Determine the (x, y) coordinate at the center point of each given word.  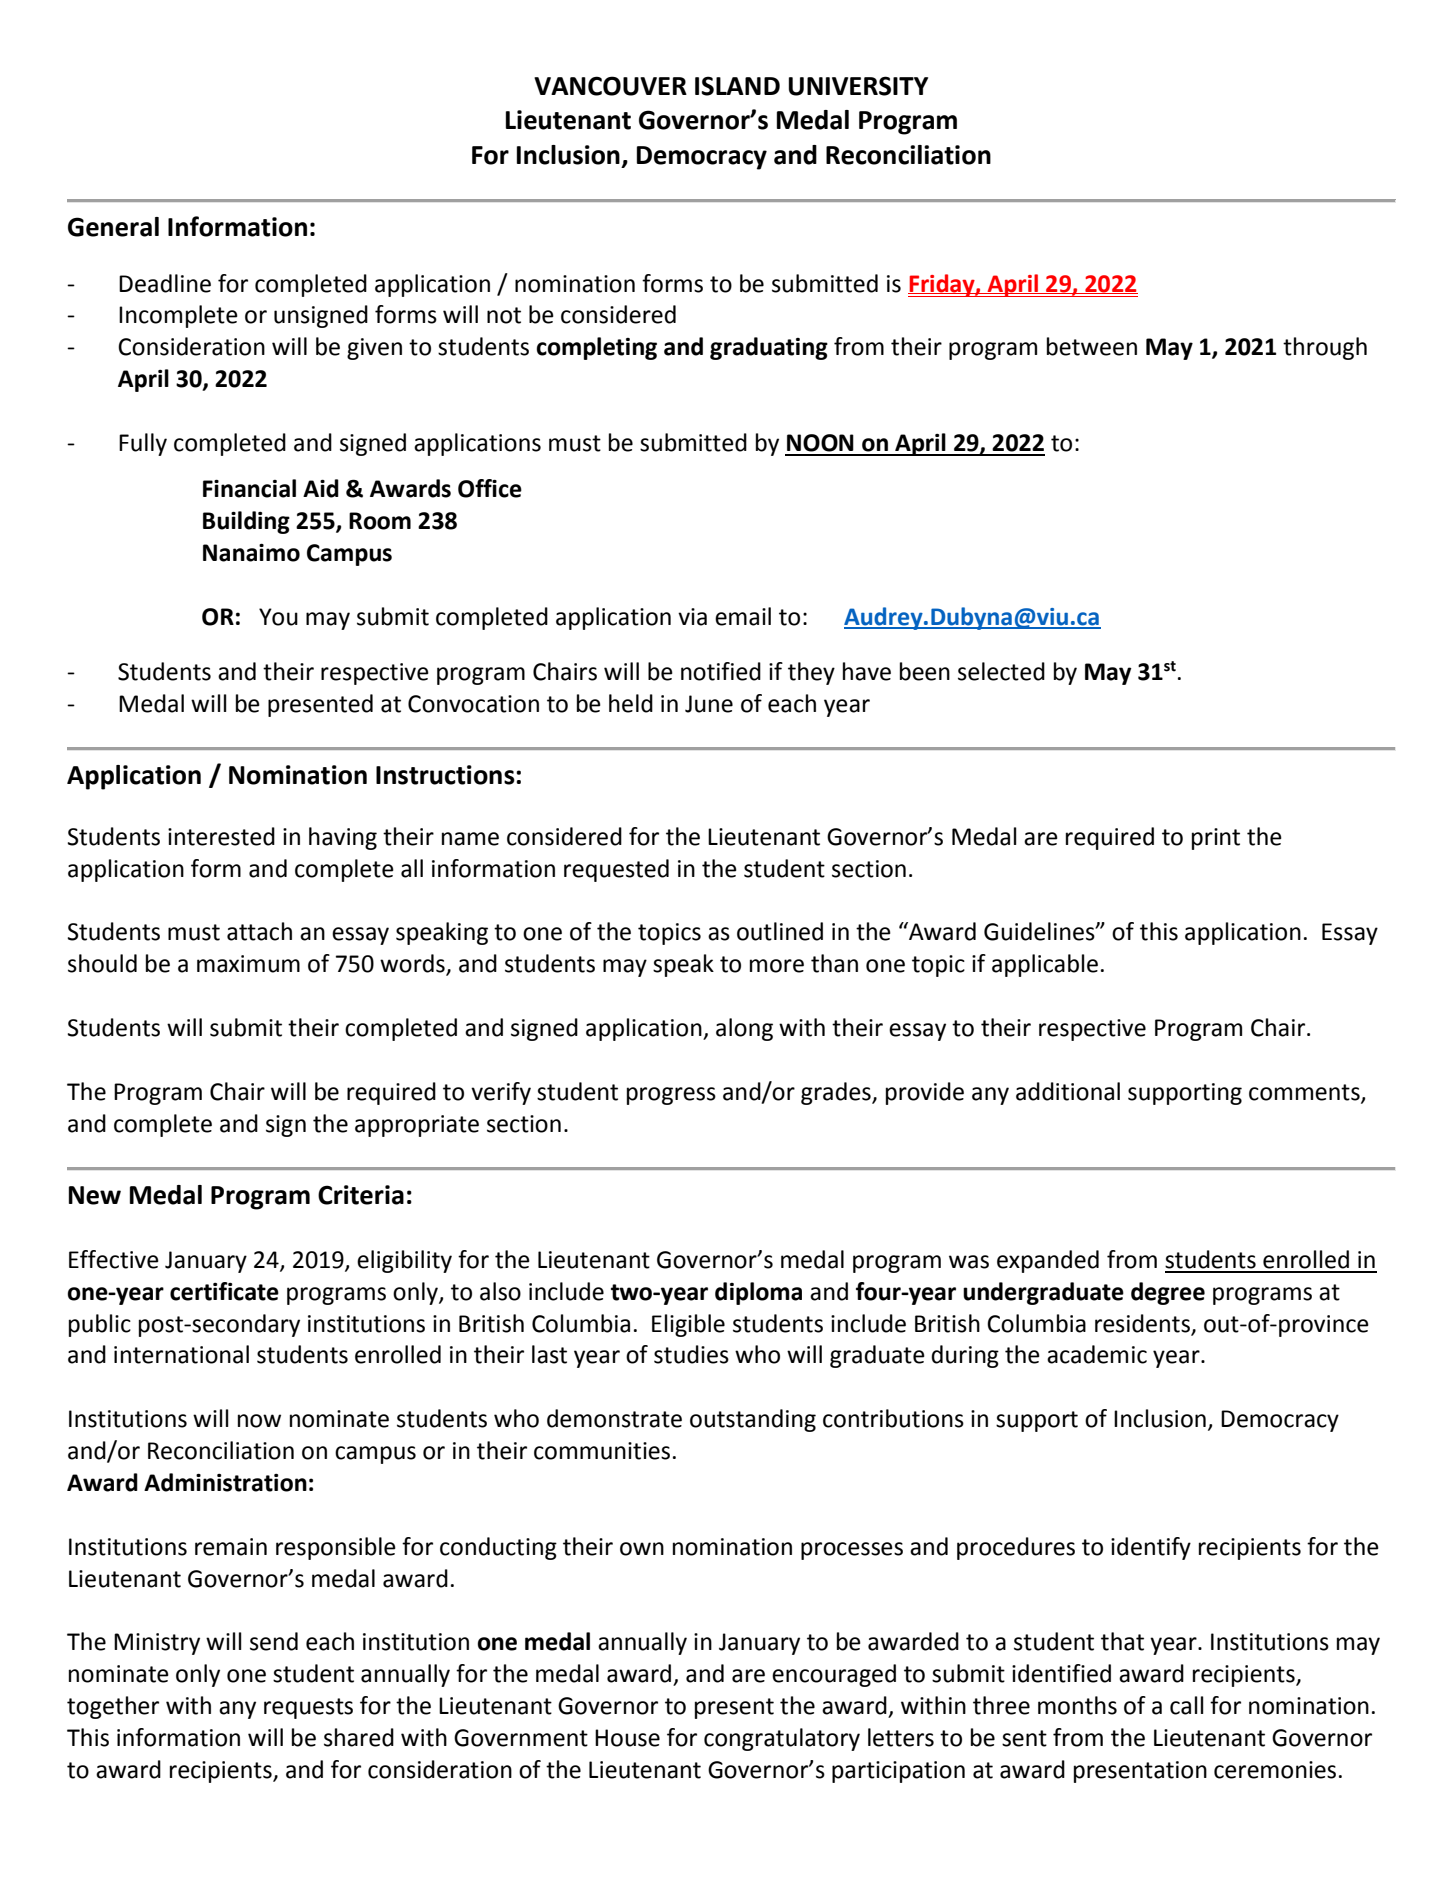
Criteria (361, 1195)
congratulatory (782, 1739)
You (278, 617)
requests (308, 1708)
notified (721, 671)
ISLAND (737, 86)
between (1092, 346)
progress (671, 1096)
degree (1168, 1293)
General (113, 227)
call (1186, 1705)
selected (1001, 671)
